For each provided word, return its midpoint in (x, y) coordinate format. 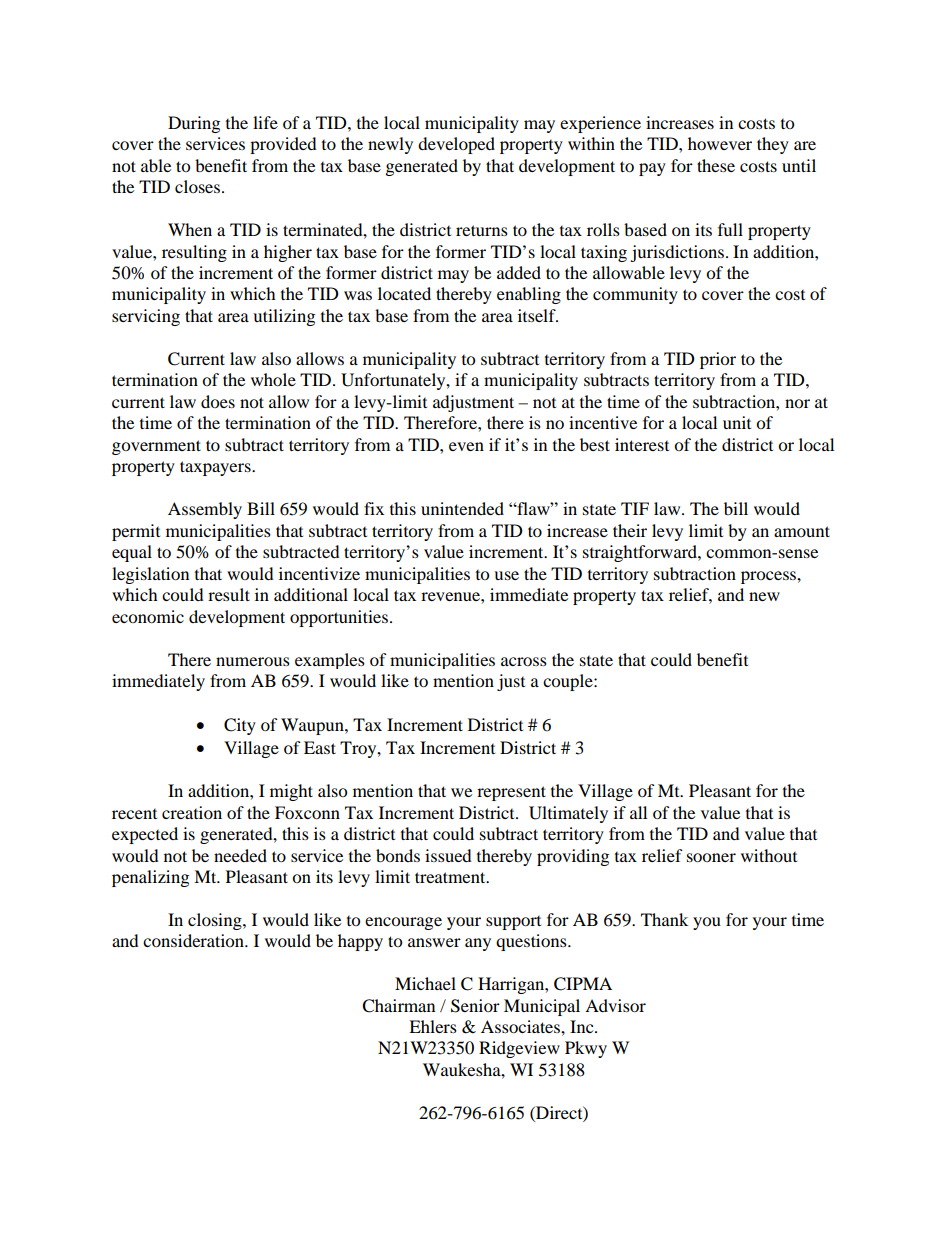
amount (802, 531)
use (506, 575)
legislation (150, 575)
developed (456, 145)
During (194, 124)
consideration (194, 940)
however (720, 143)
